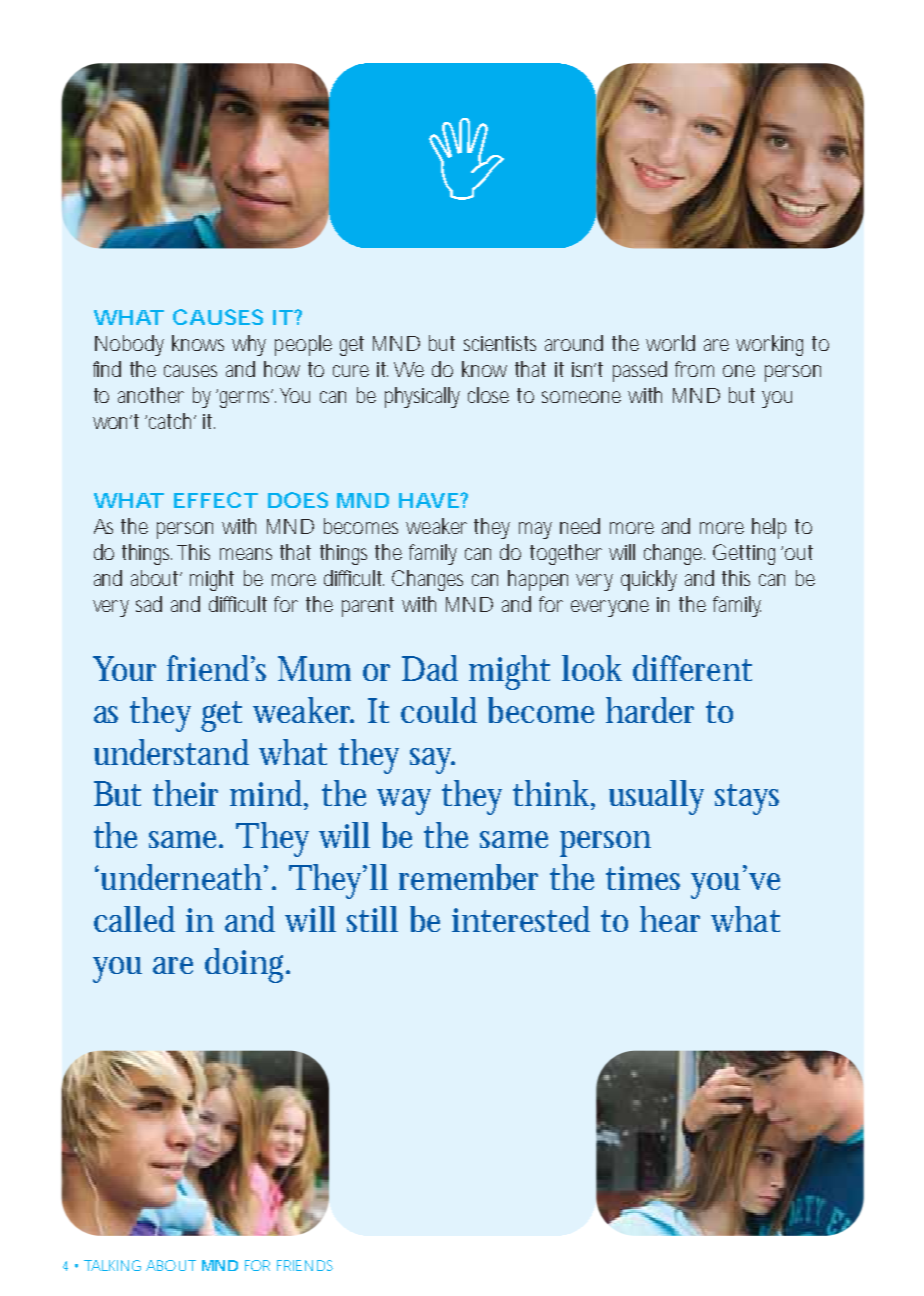 Image resolution: width=924 pixels, height=1296 pixels. I want to click on Your, so click(124, 668).
